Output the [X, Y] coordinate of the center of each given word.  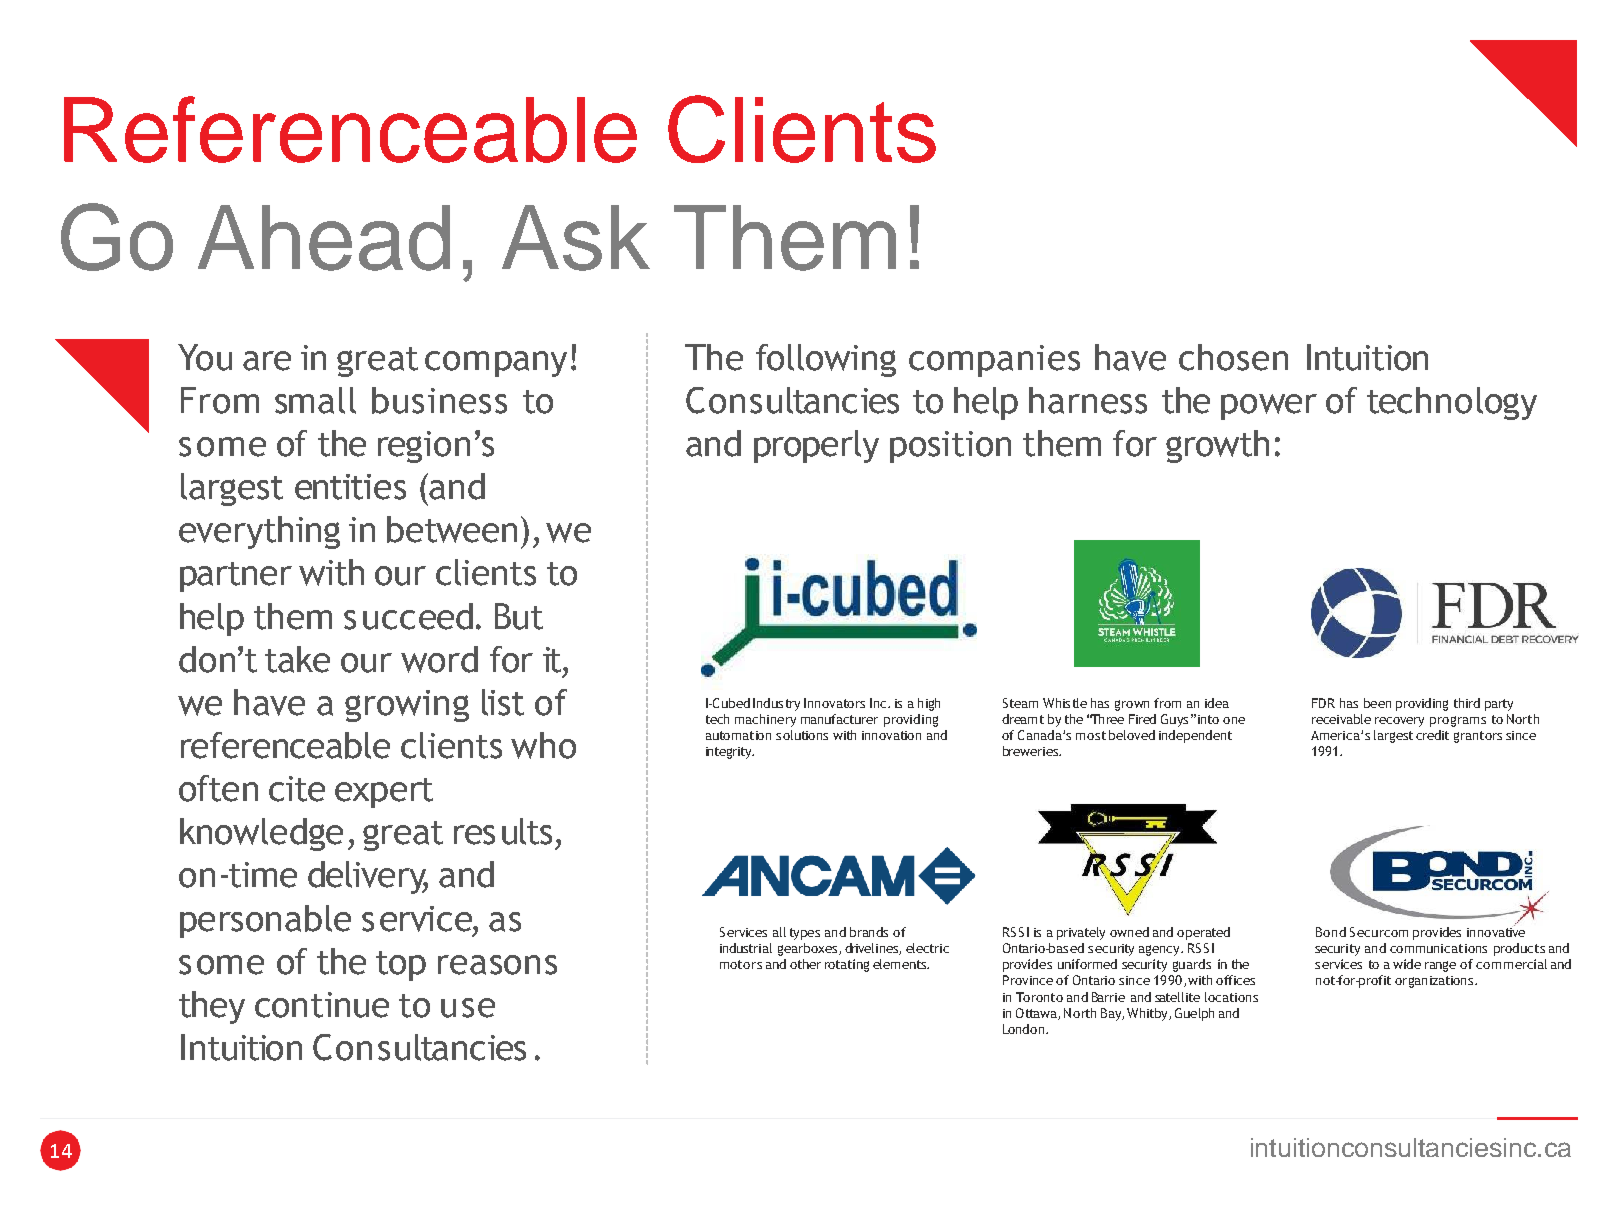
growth [1217, 446]
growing [407, 706]
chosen [1233, 357]
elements [900, 964]
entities [350, 487]
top [401, 966]
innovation [891, 735]
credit [1432, 735]
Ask [576, 238]
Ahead [324, 238]
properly [816, 446]
